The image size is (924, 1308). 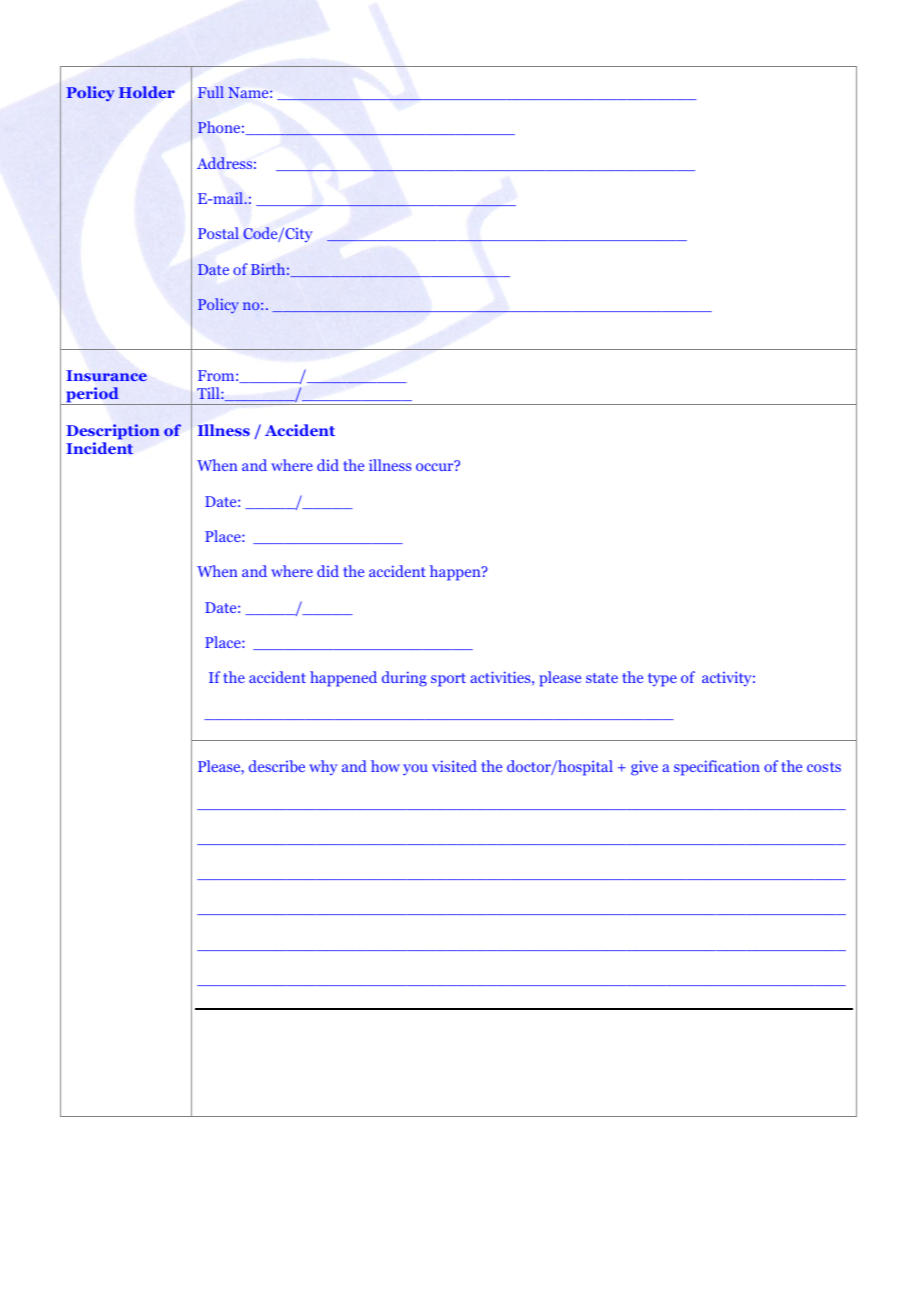 I want to click on Full, so click(x=211, y=92).
